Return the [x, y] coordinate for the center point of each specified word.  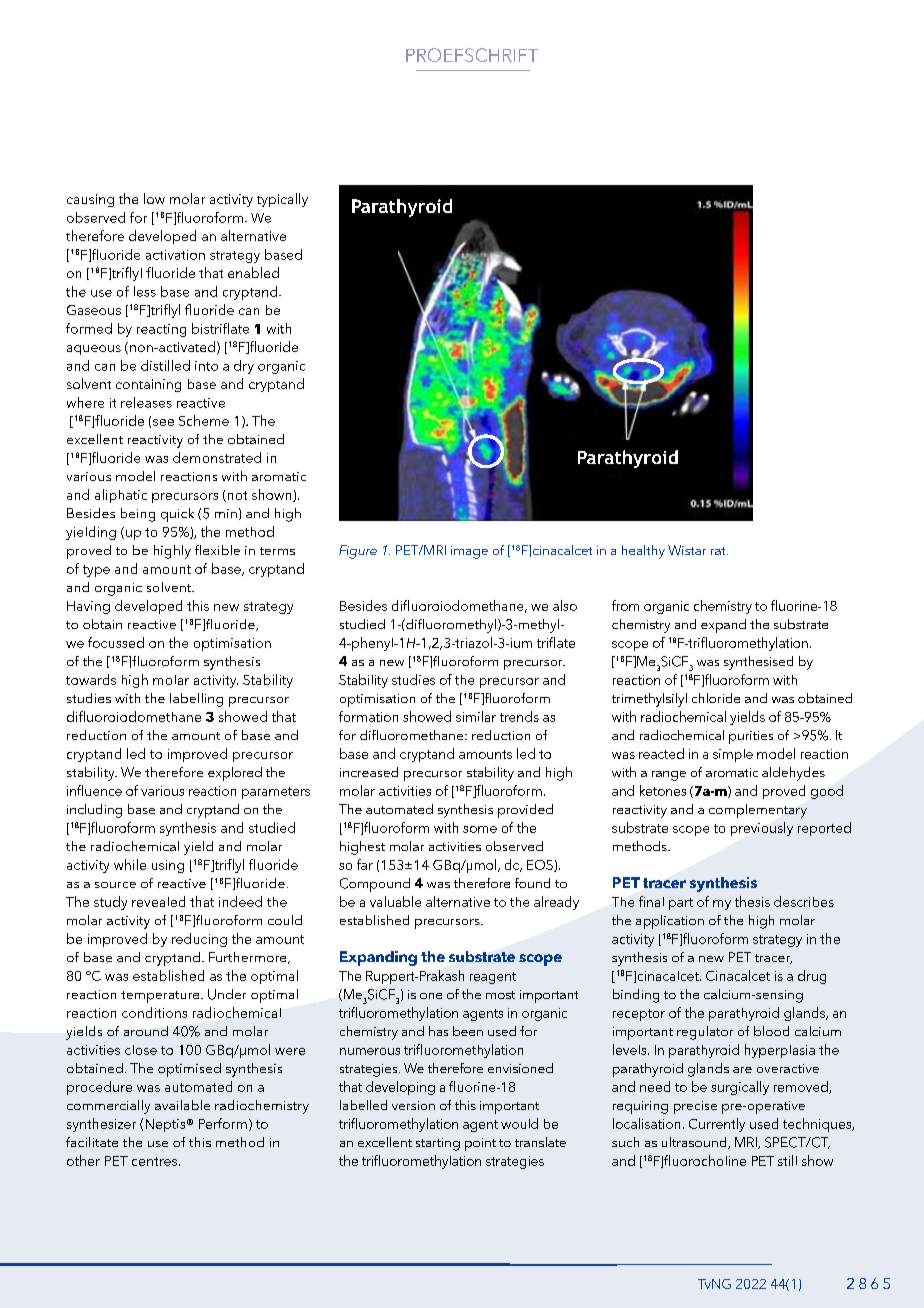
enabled [253, 272]
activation [175, 255]
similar [476, 716]
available [182, 1105]
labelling [196, 700]
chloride [716, 698]
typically [282, 200]
